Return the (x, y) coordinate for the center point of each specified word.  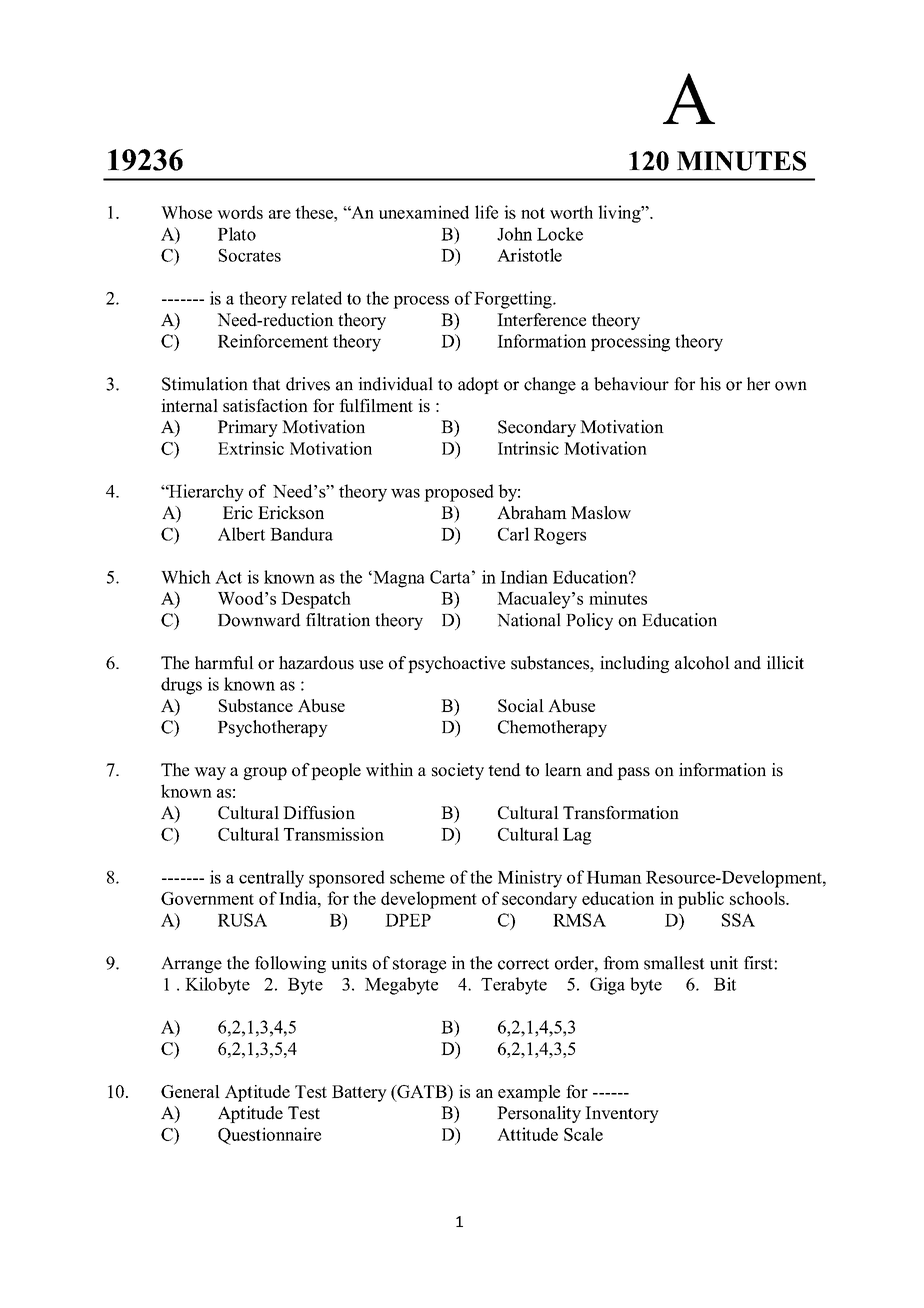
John (514, 234)
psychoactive (456, 664)
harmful (224, 663)
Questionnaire (269, 1136)
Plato (237, 234)
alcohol (702, 663)
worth (571, 212)
